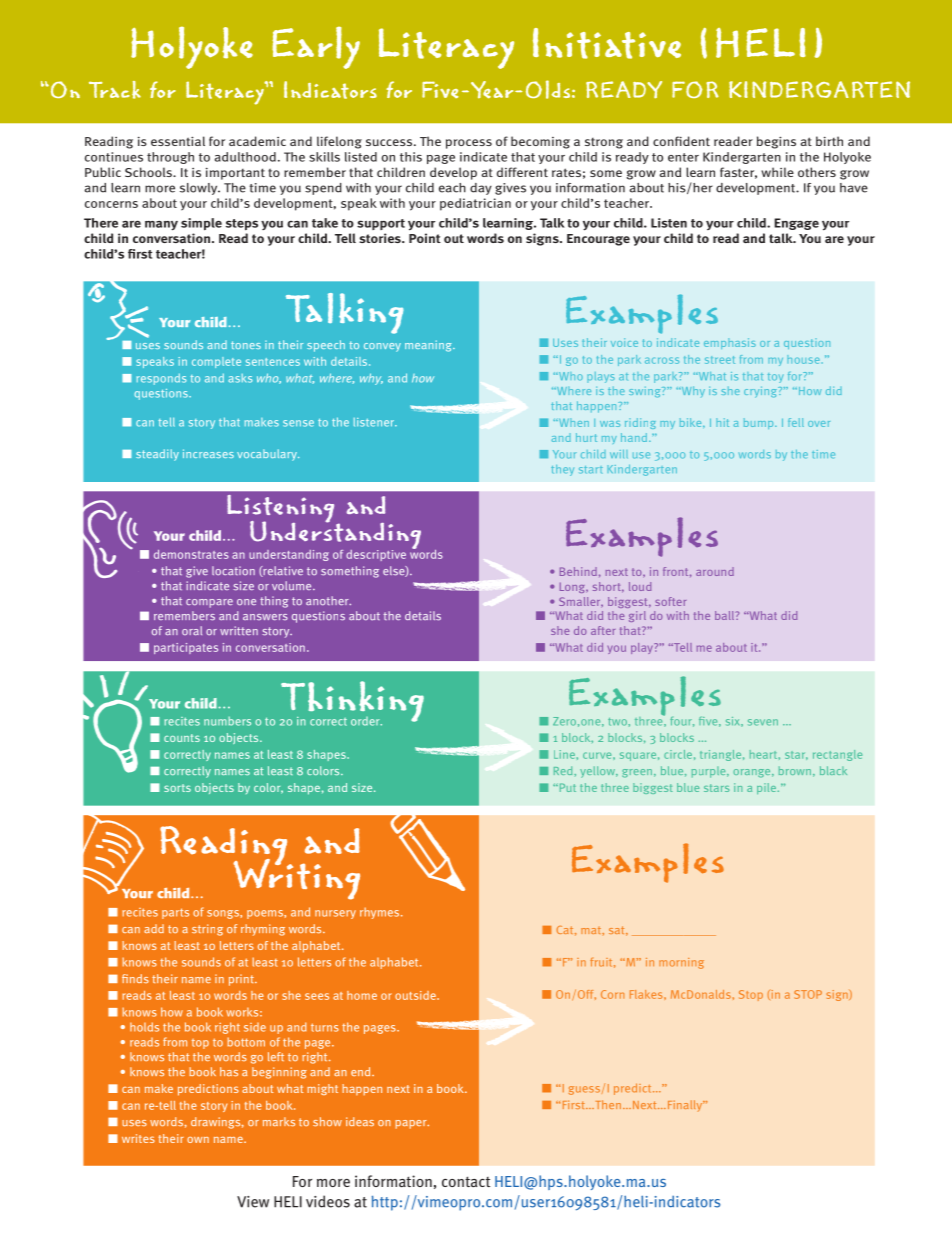  What do you see at coordinates (730, 343) in the image?
I see `emphasis` at bounding box center [730, 343].
